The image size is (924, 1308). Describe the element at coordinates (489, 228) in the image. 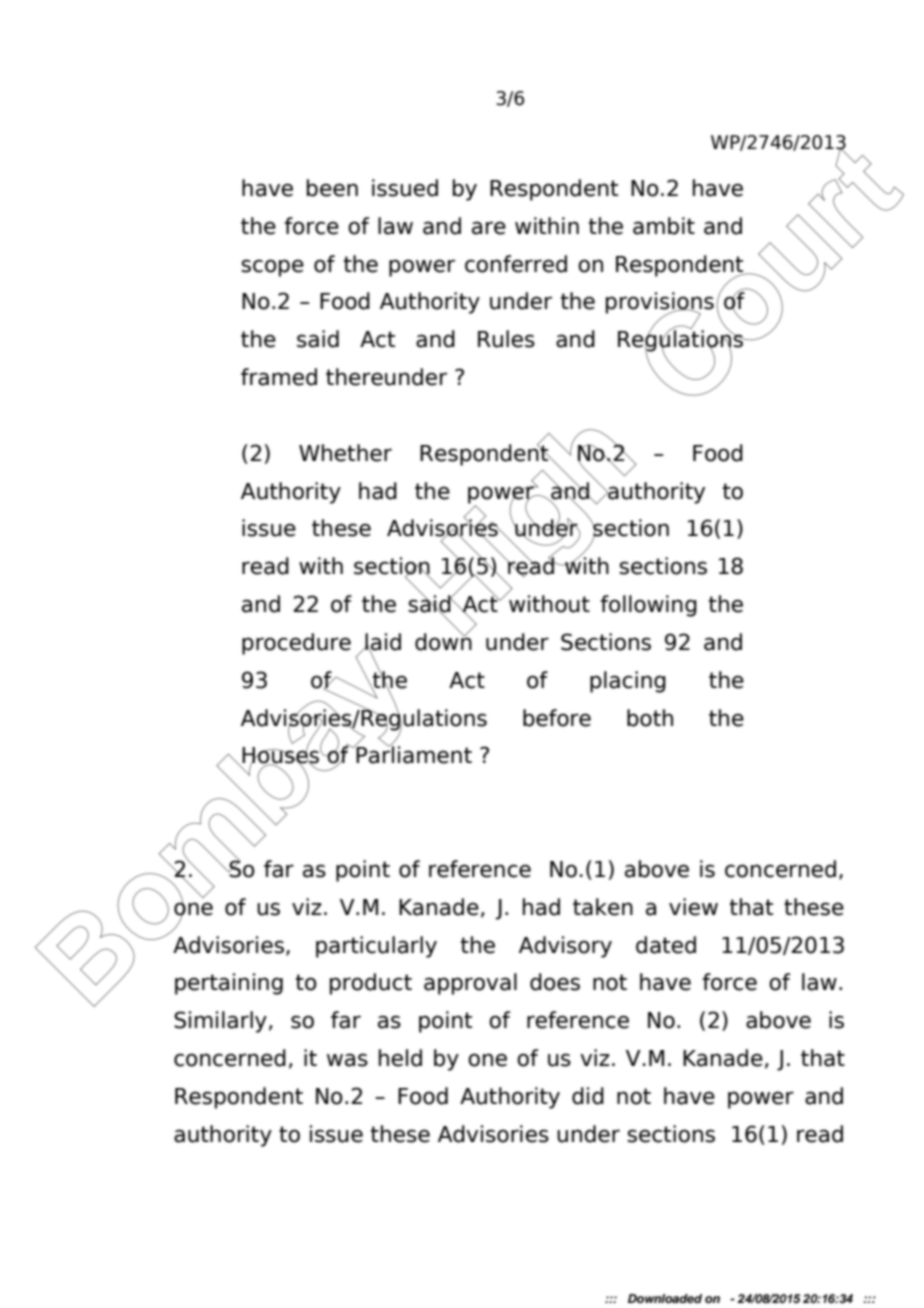

I see `are` at that location.
